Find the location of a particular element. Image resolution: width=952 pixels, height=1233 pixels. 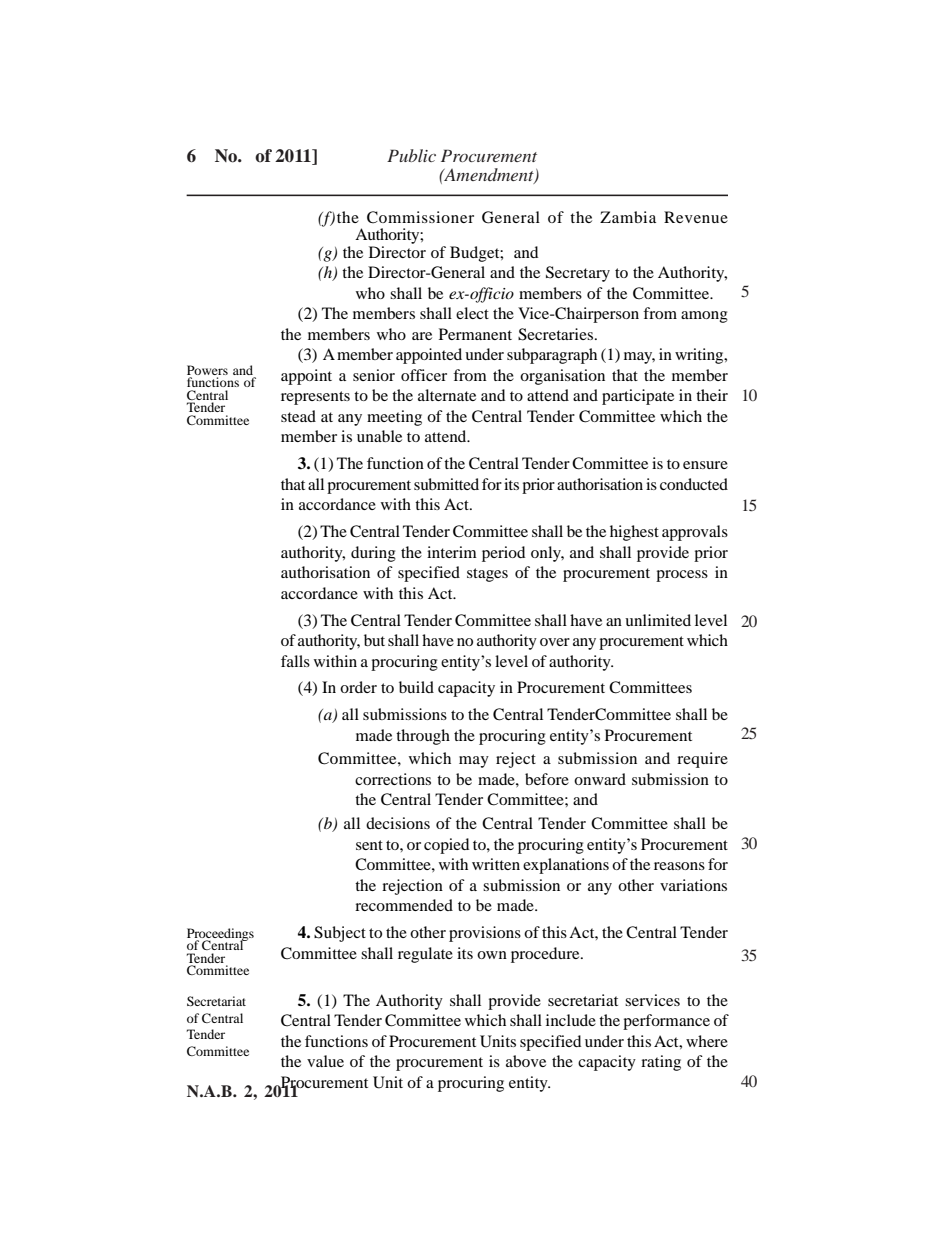

performance is located at coordinates (666, 1022).
